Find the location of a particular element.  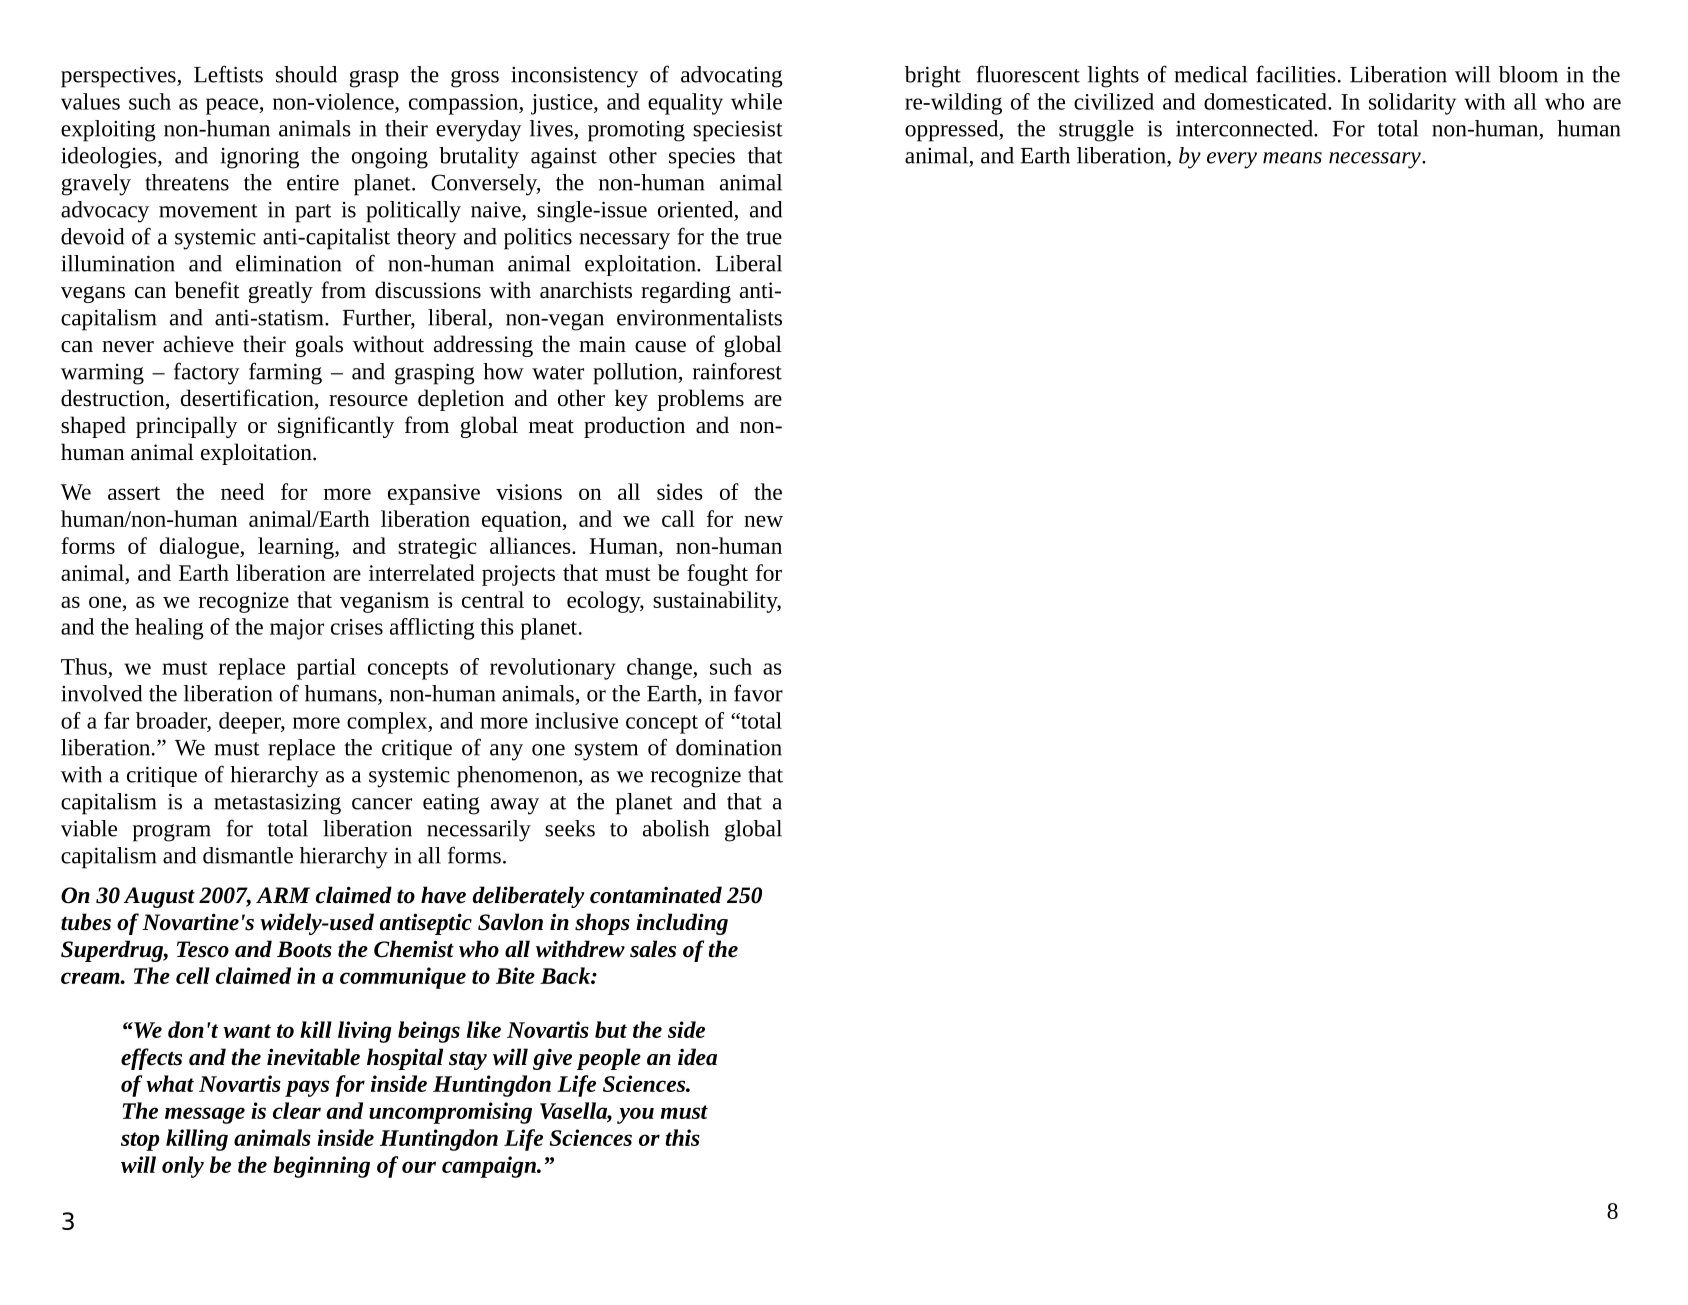

major is located at coordinates (297, 629).
